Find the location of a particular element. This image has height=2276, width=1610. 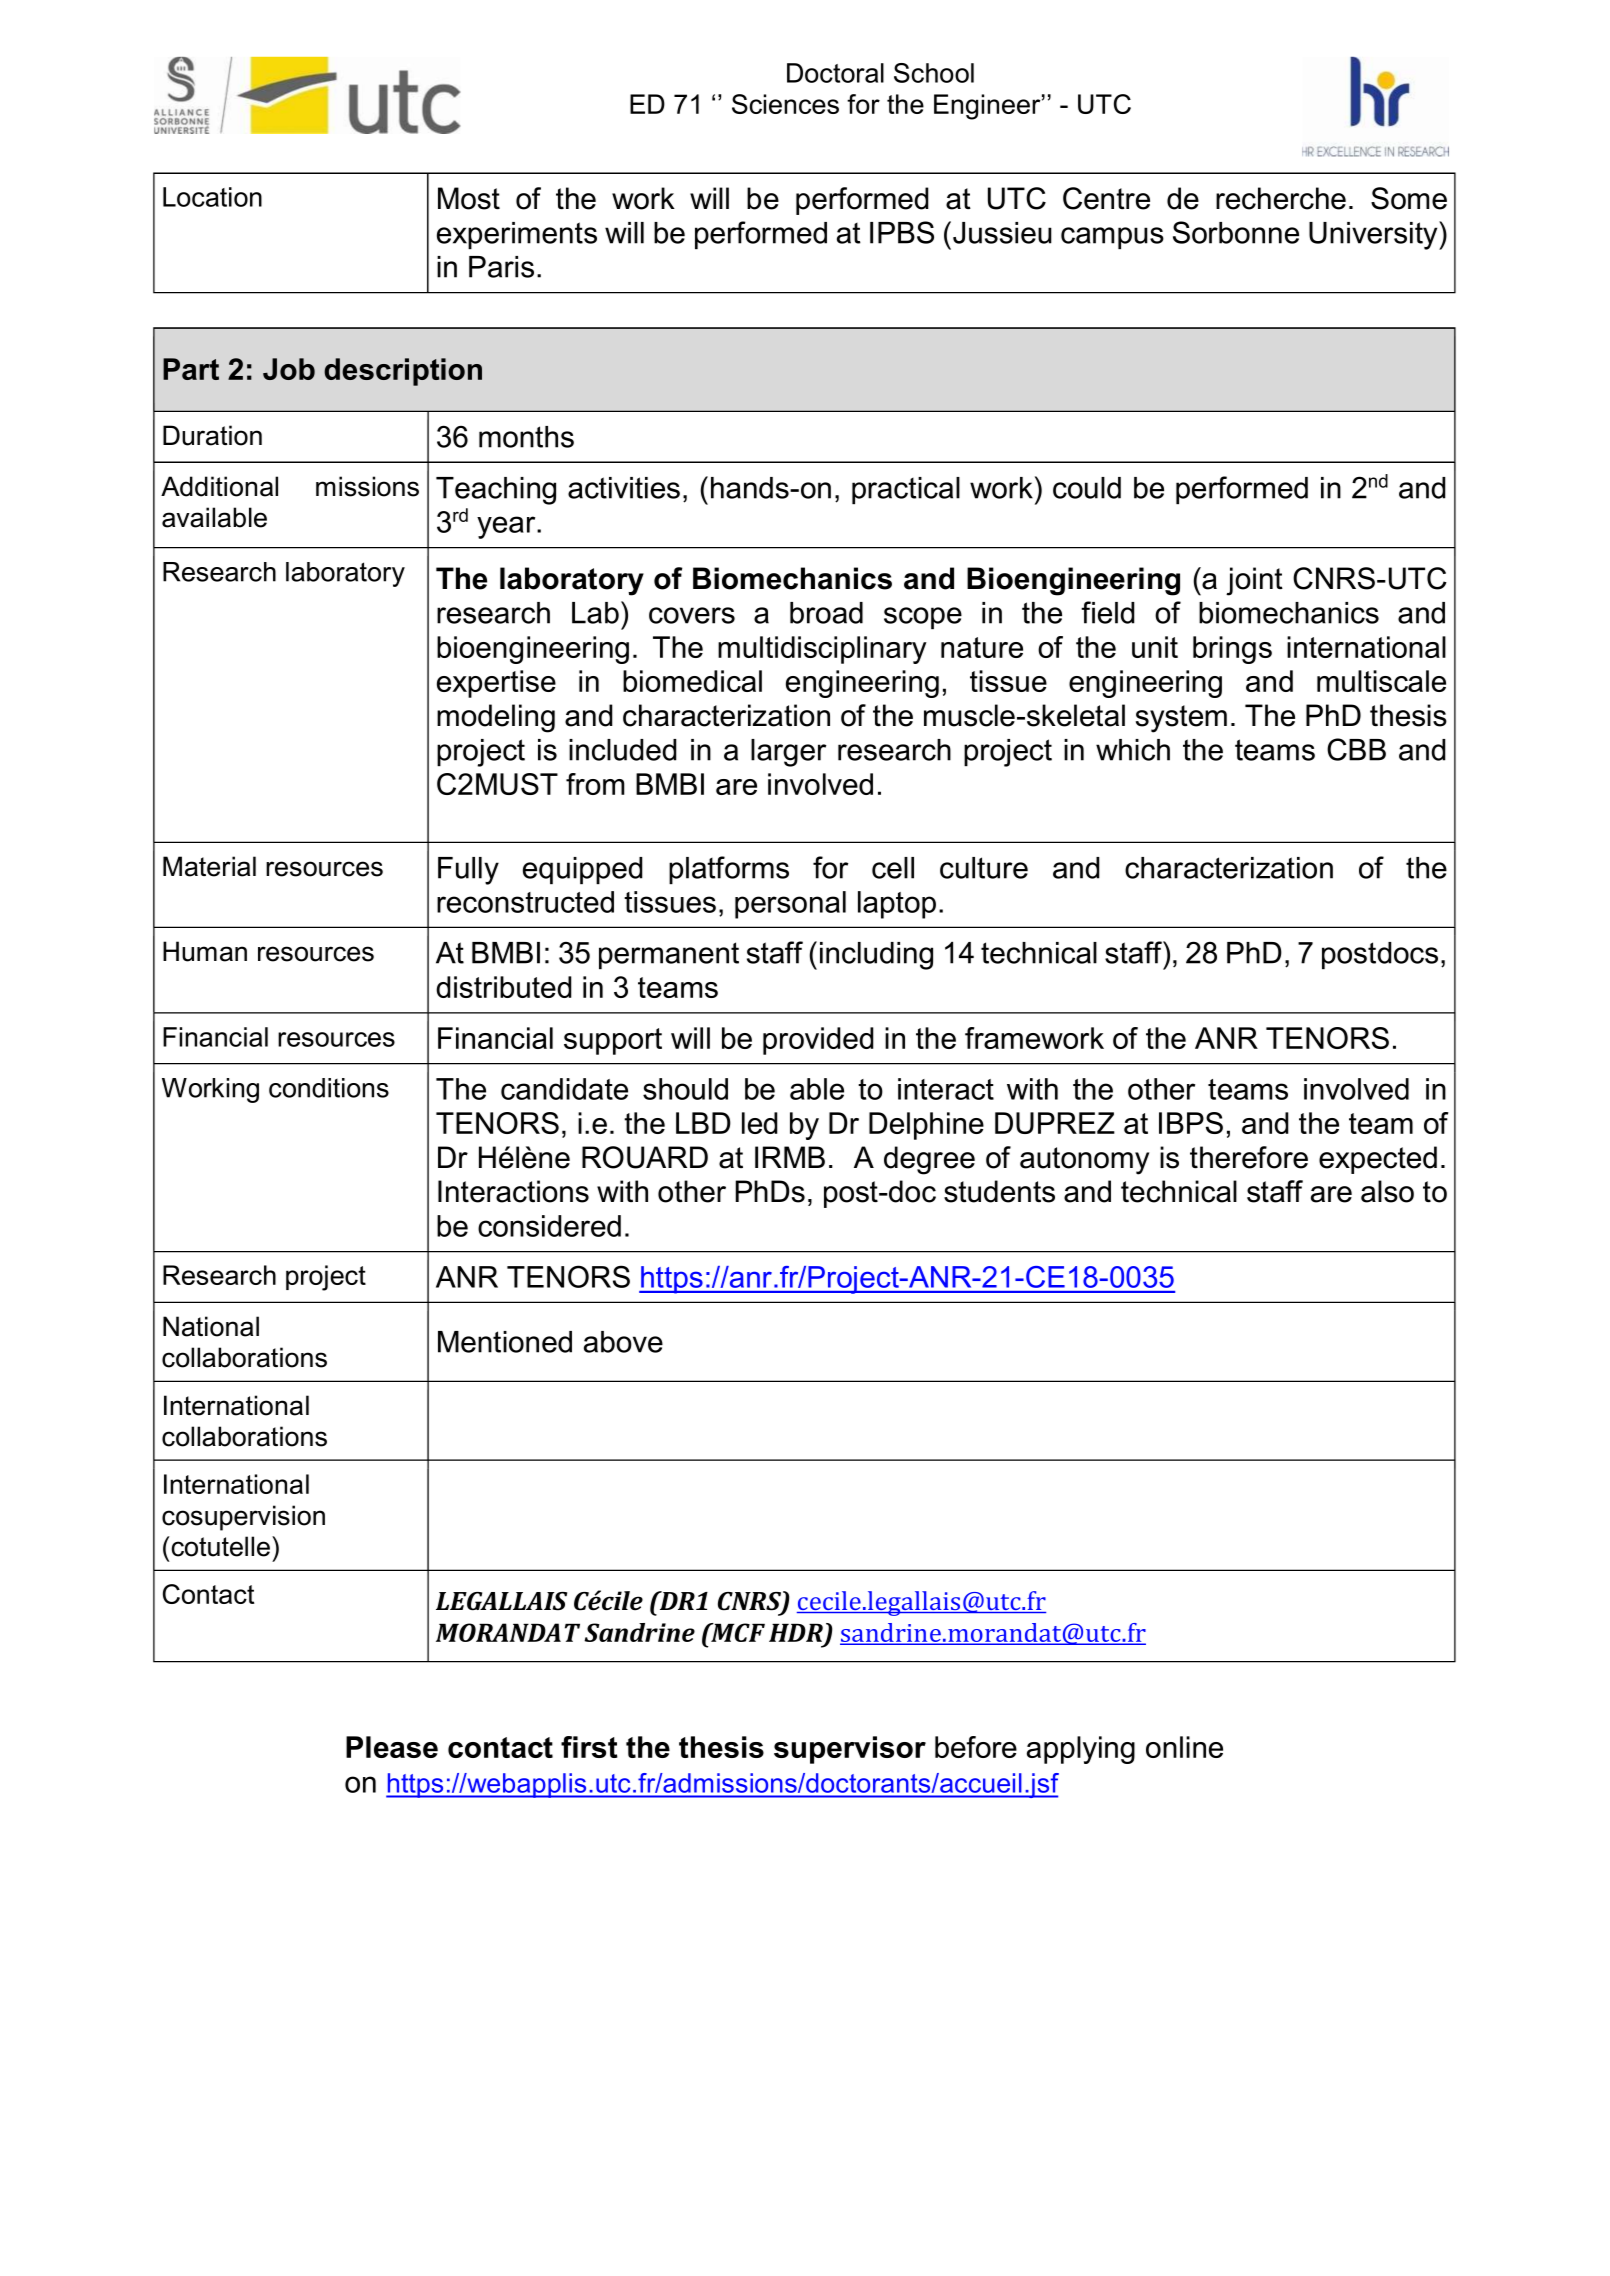

joint is located at coordinates (1254, 581).
